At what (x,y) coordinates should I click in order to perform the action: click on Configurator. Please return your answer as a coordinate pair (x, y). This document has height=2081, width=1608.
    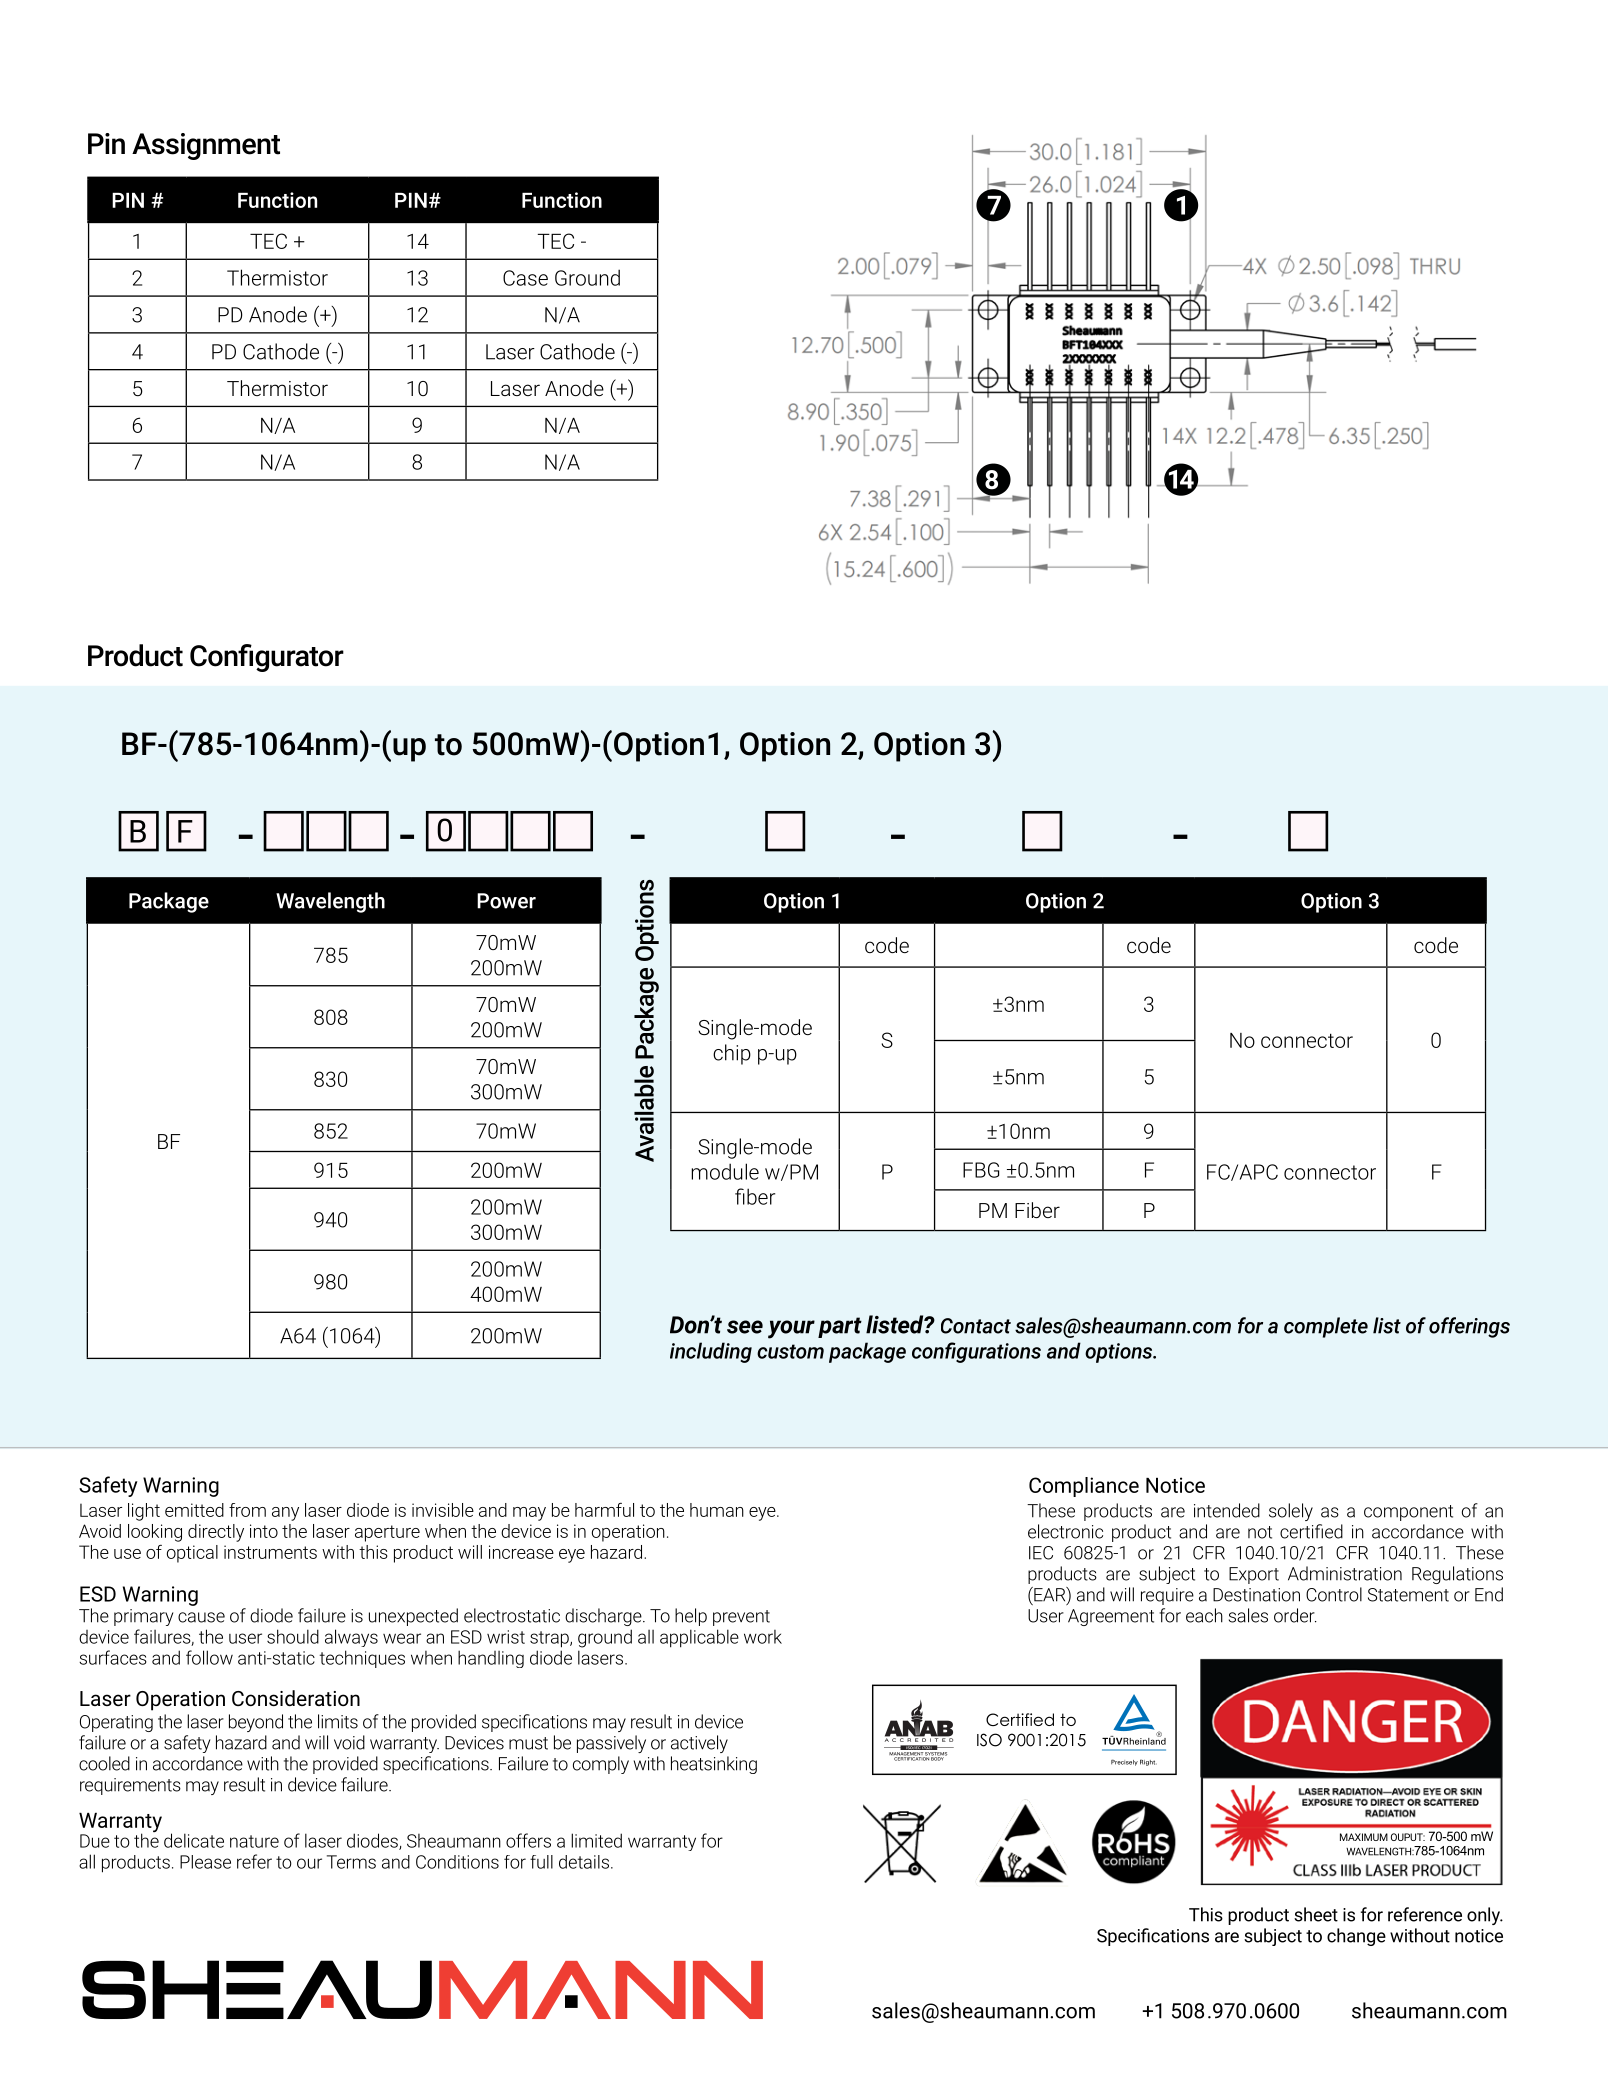
    Looking at the image, I should click on (267, 658).
